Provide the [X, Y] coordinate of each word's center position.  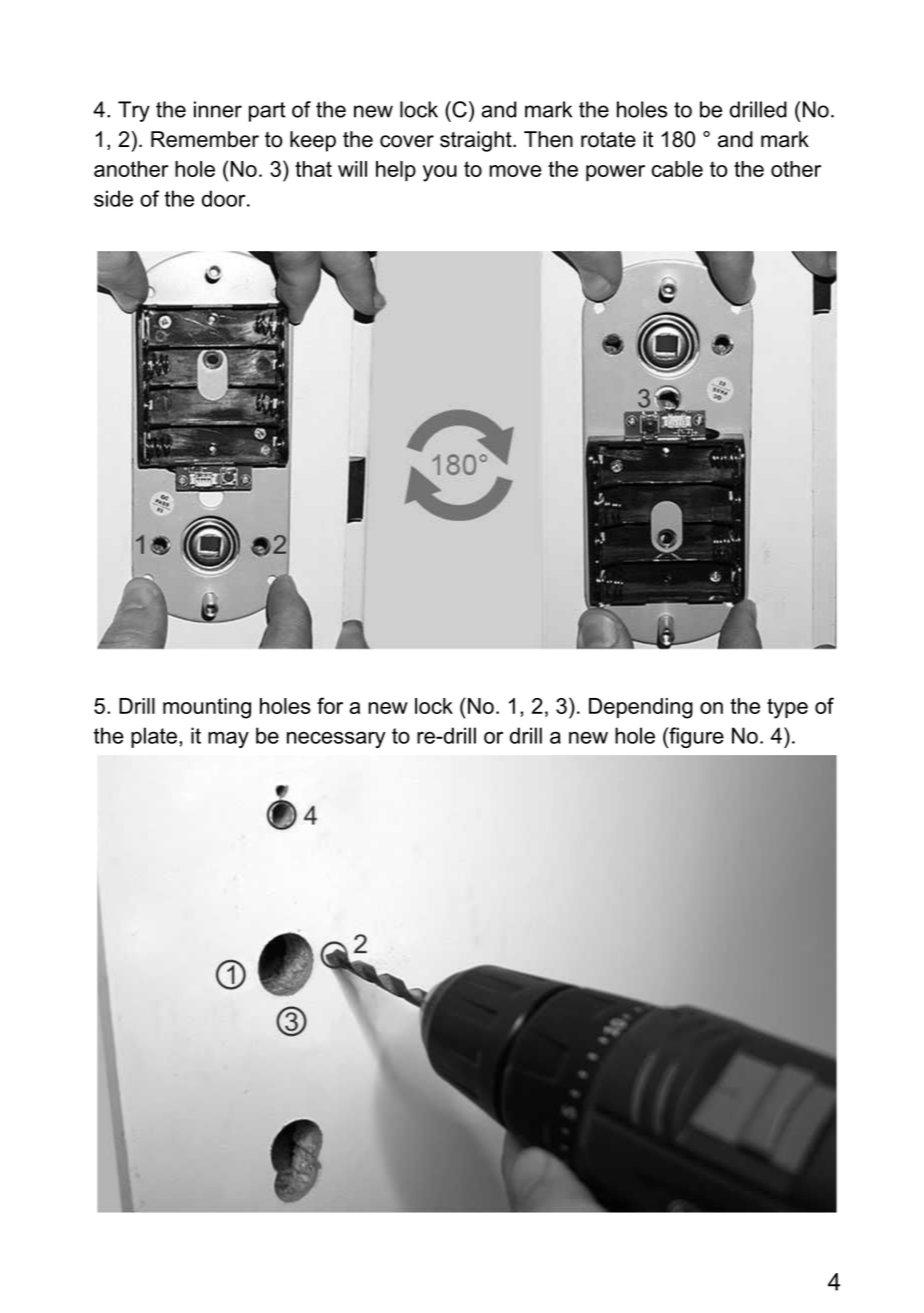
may [228, 740]
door [225, 198]
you [440, 173]
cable [677, 169]
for [330, 705]
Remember [205, 139]
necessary [336, 739]
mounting [207, 708]
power [615, 173]
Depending [641, 708]
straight [477, 141]
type [787, 708]
